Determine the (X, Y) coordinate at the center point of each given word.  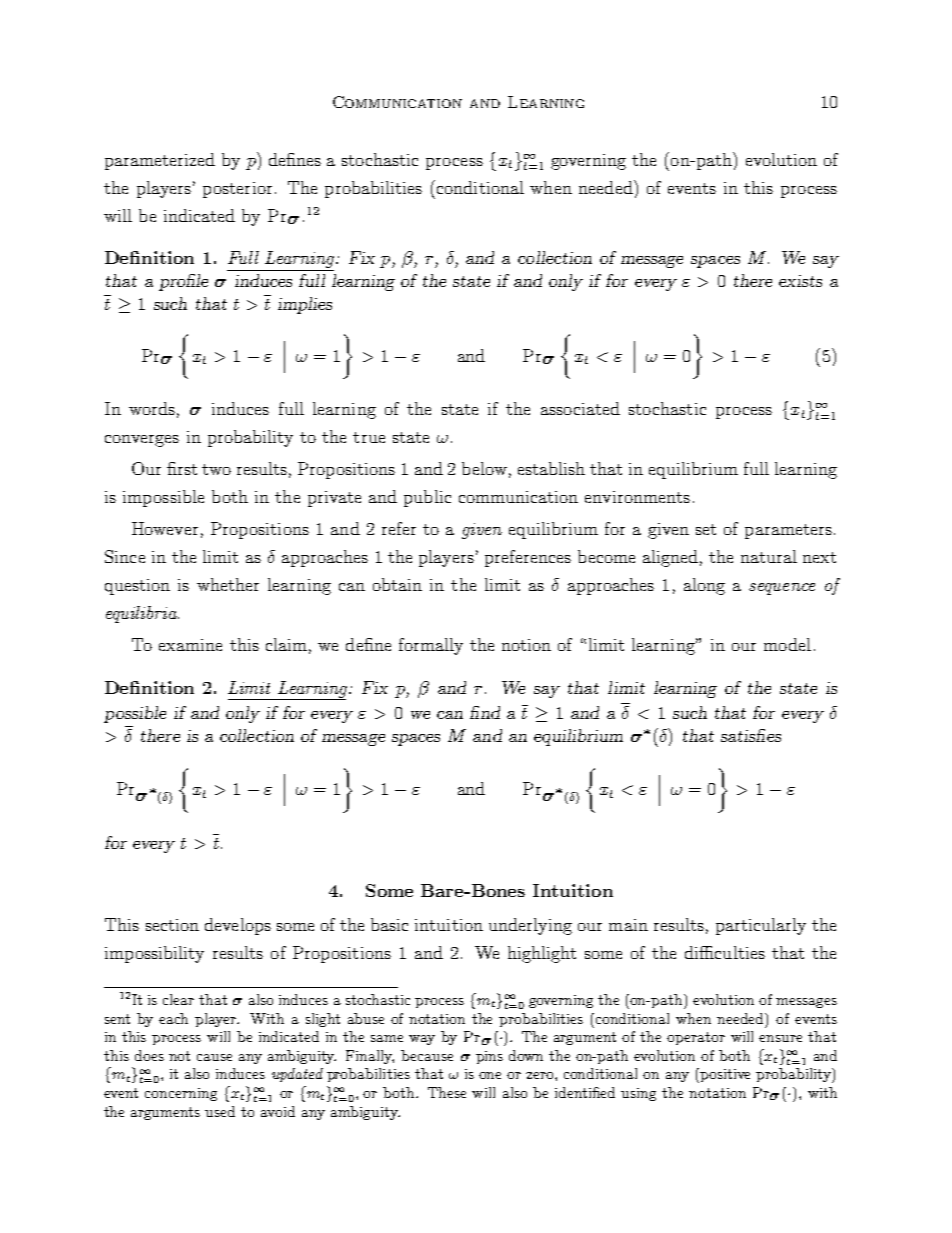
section (172, 925)
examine (190, 645)
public (427, 498)
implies (305, 305)
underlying (530, 926)
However (165, 528)
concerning (181, 1094)
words (152, 408)
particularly (761, 926)
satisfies (751, 735)
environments (637, 497)
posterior (237, 190)
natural (769, 556)
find (485, 712)
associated (580, 408)
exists (800, 281)
